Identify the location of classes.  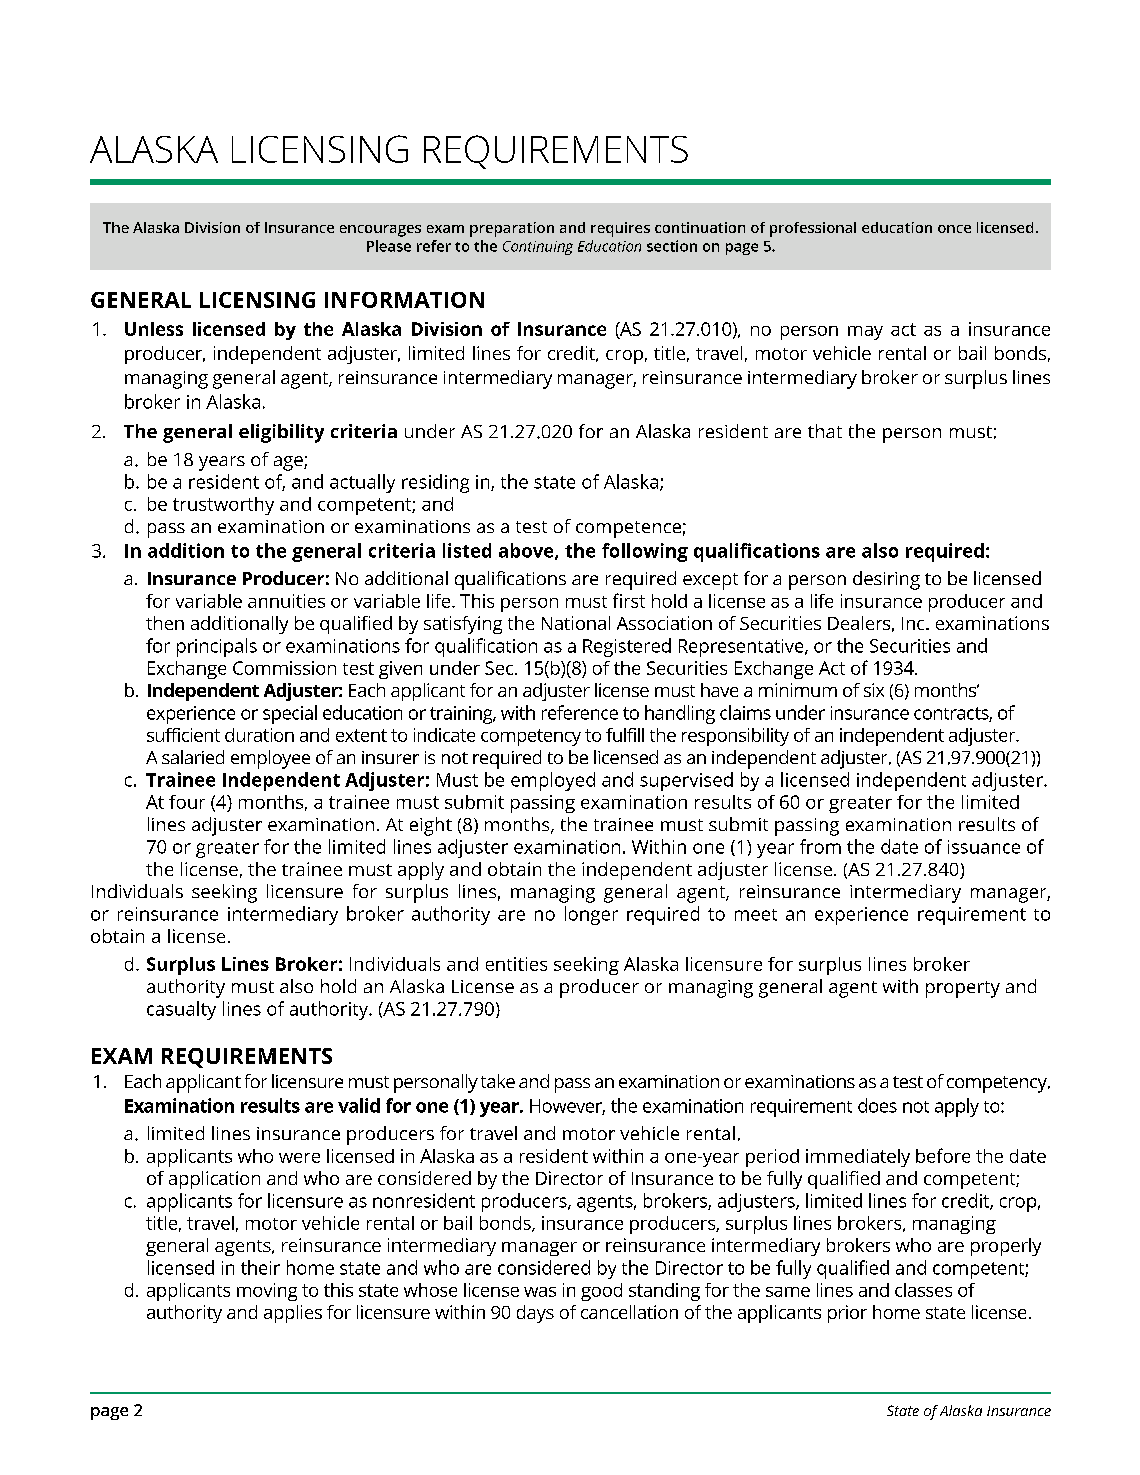
(923, 1290).
